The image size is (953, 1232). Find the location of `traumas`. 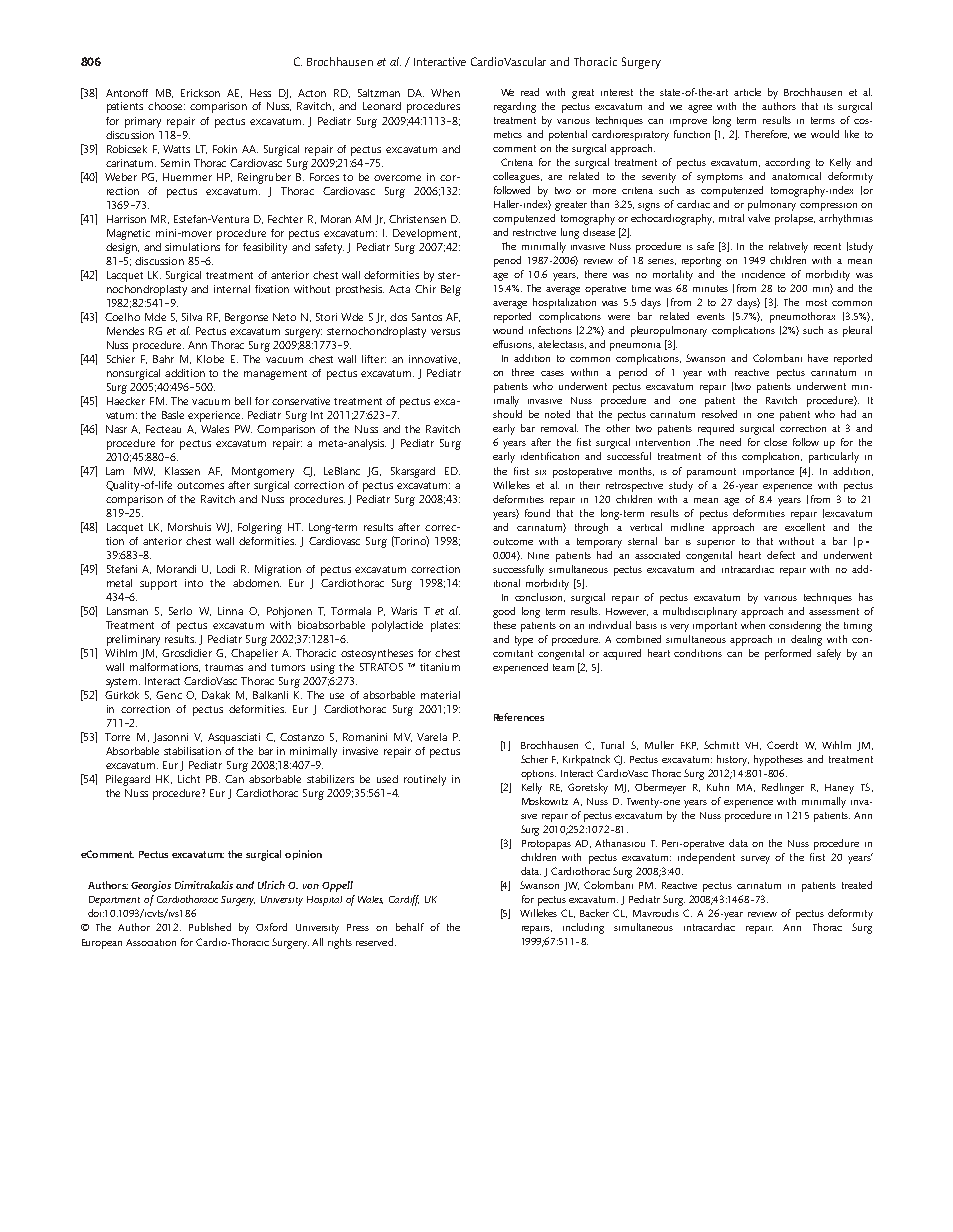

traumas is located at coordinates (224, 667).
